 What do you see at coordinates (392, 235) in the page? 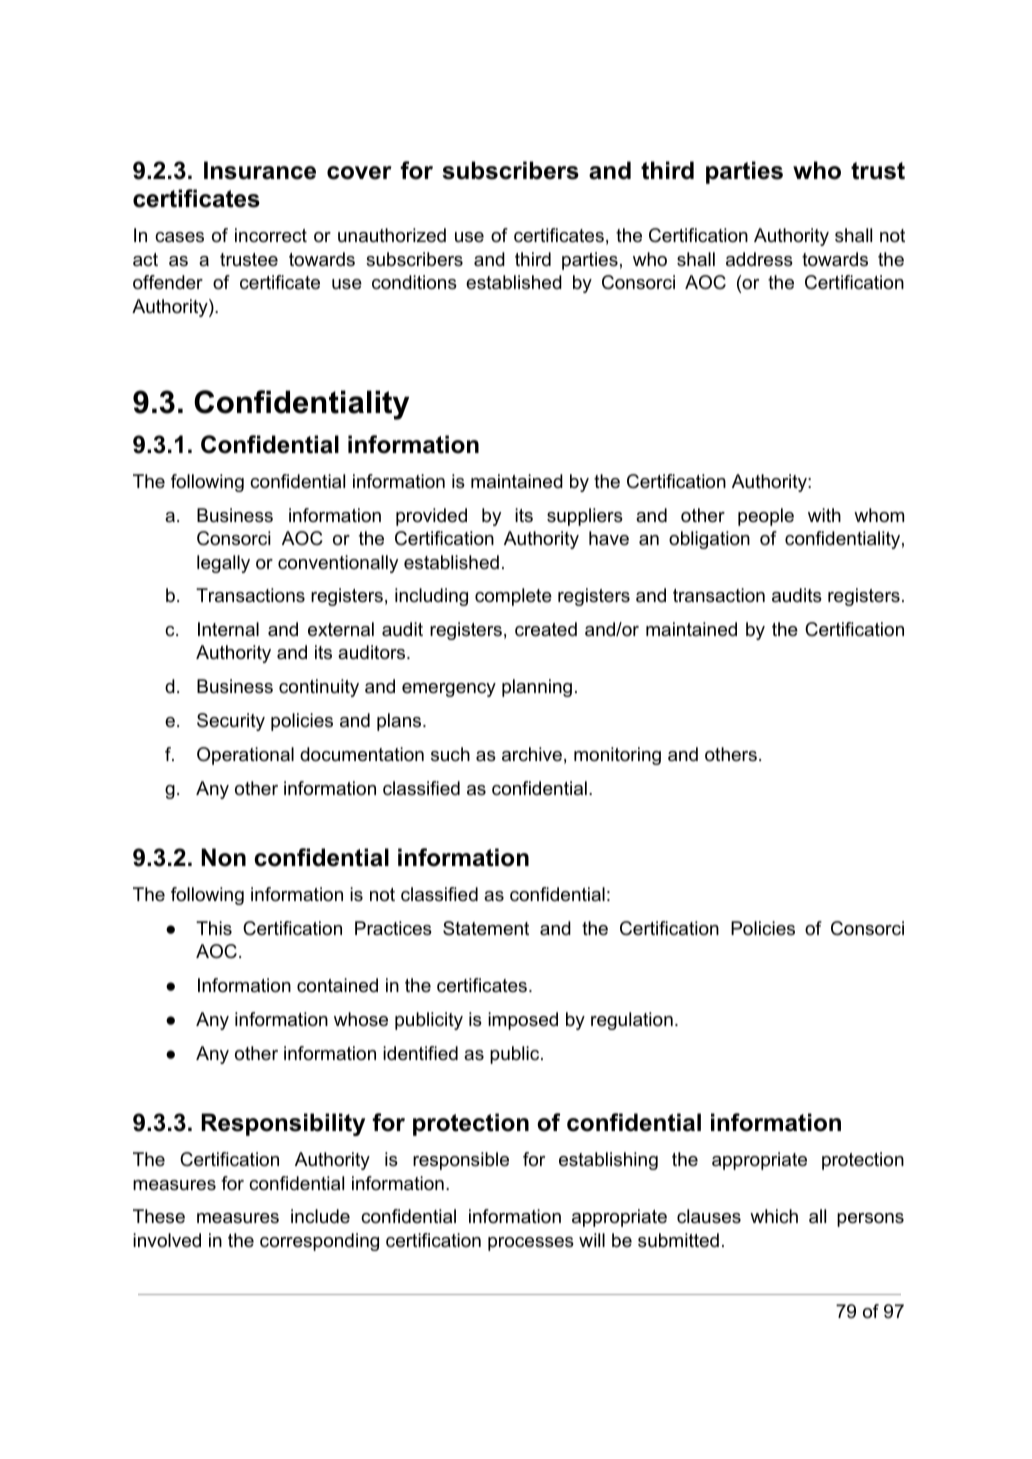
I see `unauthorized` at bounding box center [392, 235].
